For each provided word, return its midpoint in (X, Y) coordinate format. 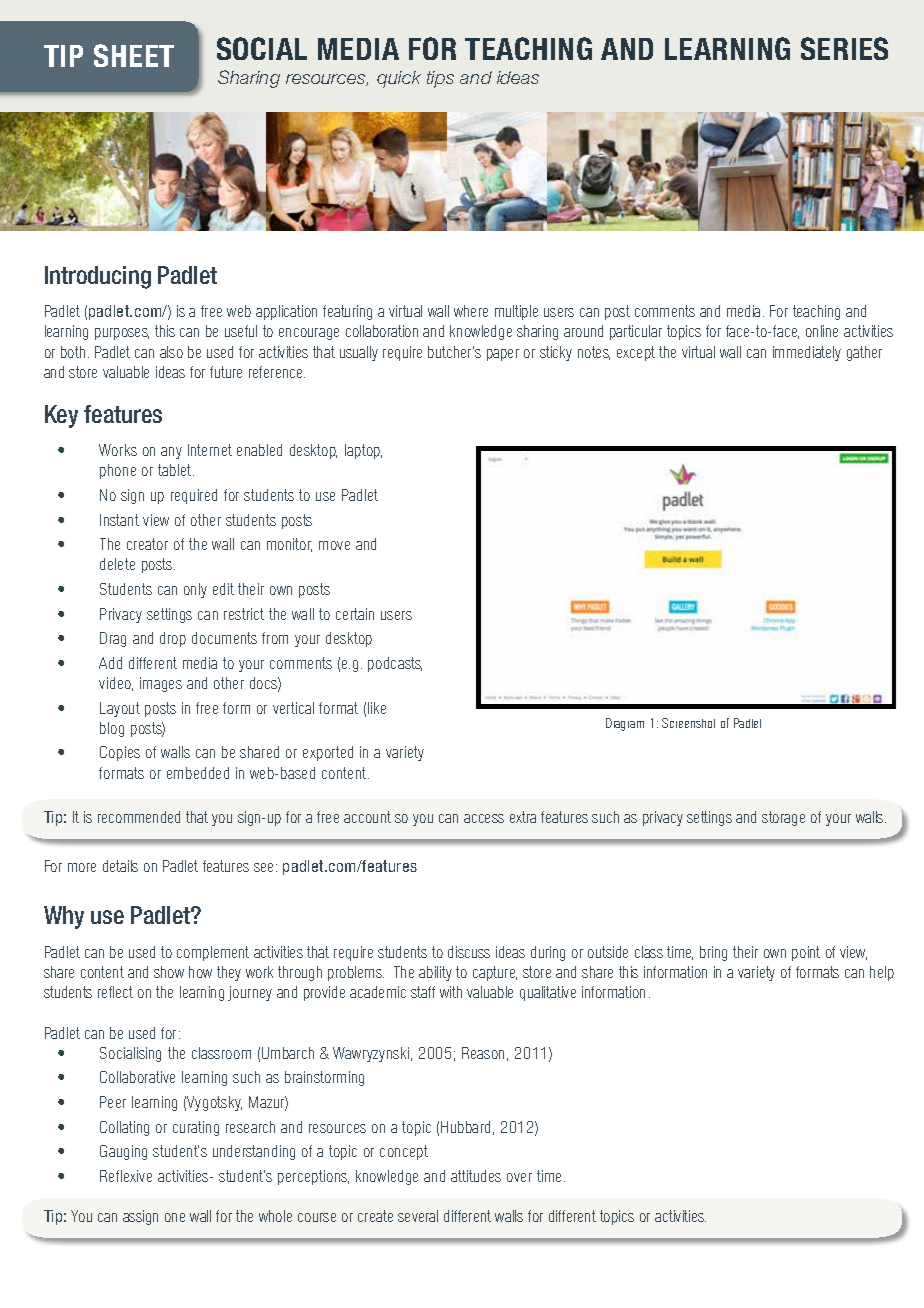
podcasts (395, 664)
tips (440, 79)
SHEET (134, 55)
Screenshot (688, 723)
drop (173, 639)
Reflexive (126, 1176)
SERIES (844, 48)
